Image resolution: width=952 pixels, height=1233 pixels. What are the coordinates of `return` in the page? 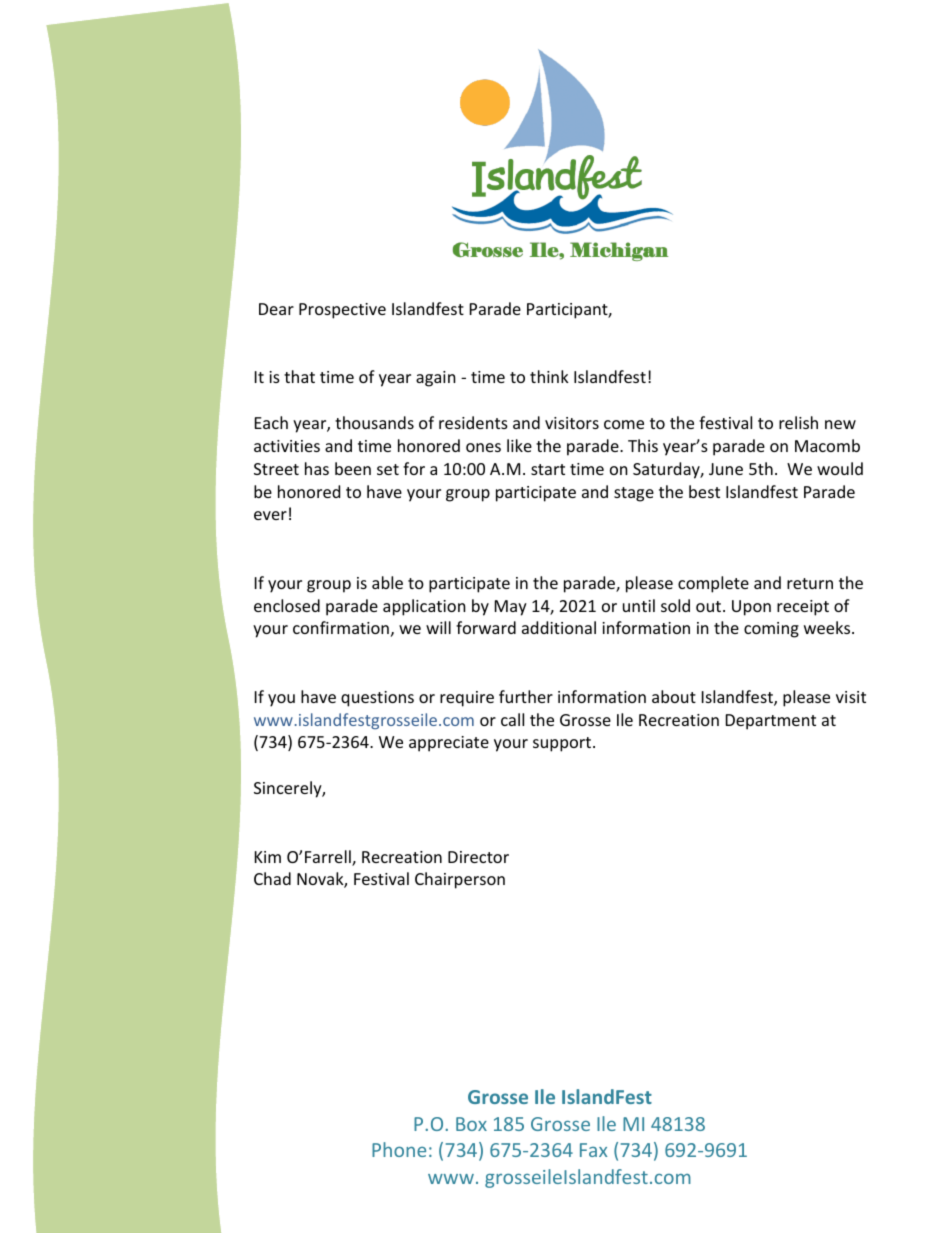 It's located at (810, 583).
